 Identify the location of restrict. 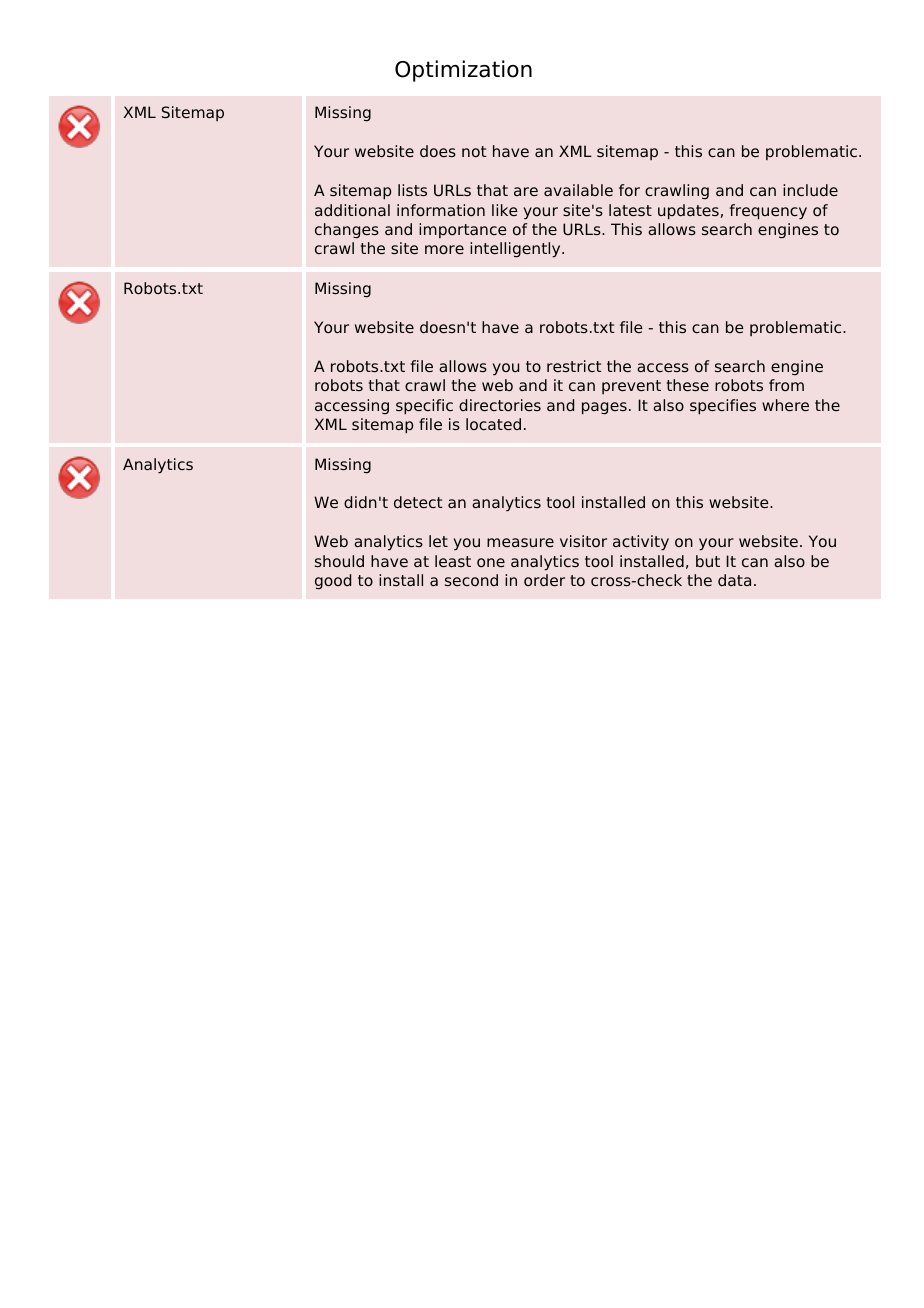
(574, 366).
